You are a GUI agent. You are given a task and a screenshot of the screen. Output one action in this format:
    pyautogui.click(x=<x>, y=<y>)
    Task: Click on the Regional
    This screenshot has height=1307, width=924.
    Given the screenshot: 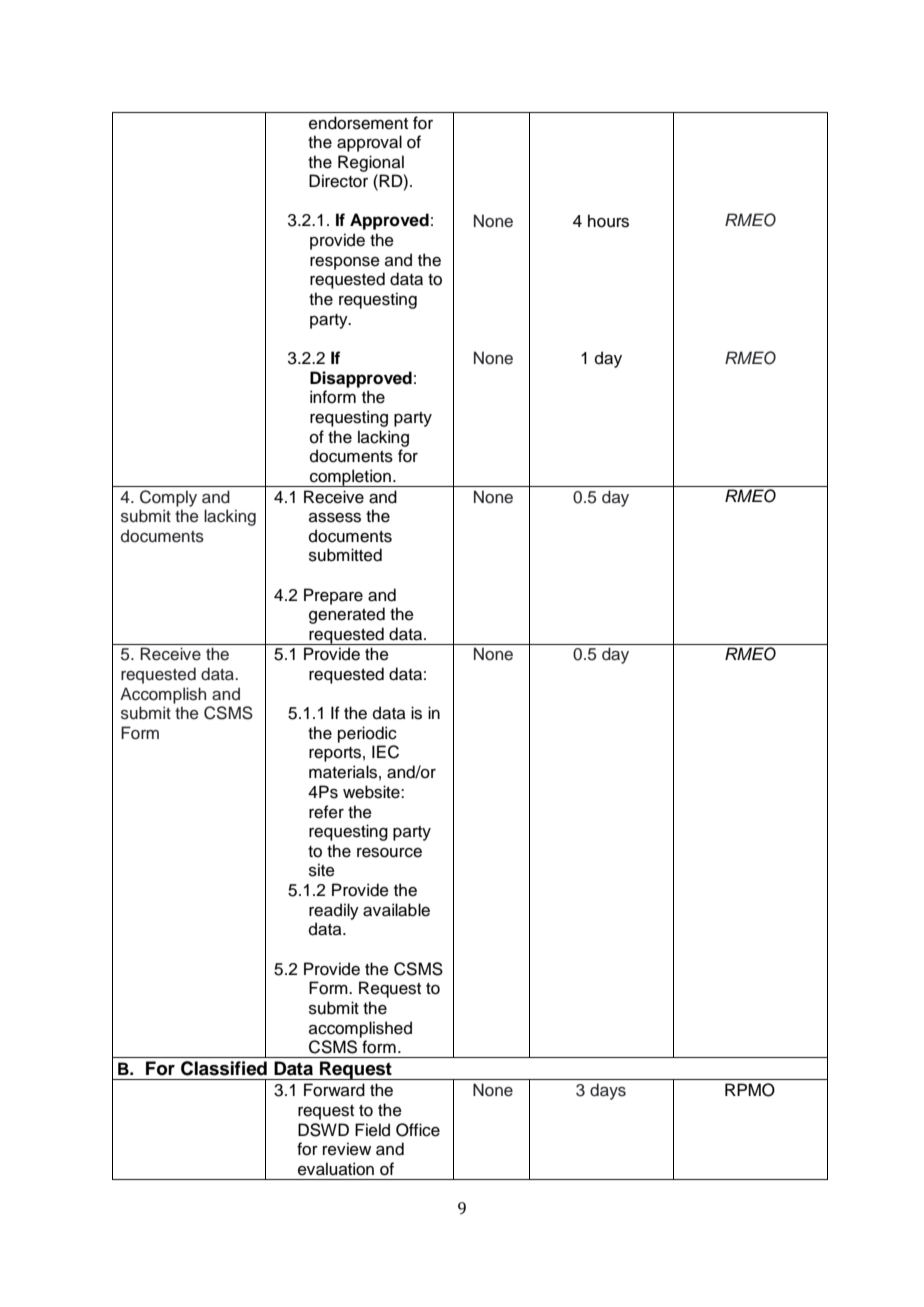 What is the action you would take?
    pyautogui.click(x=371, y=163)
